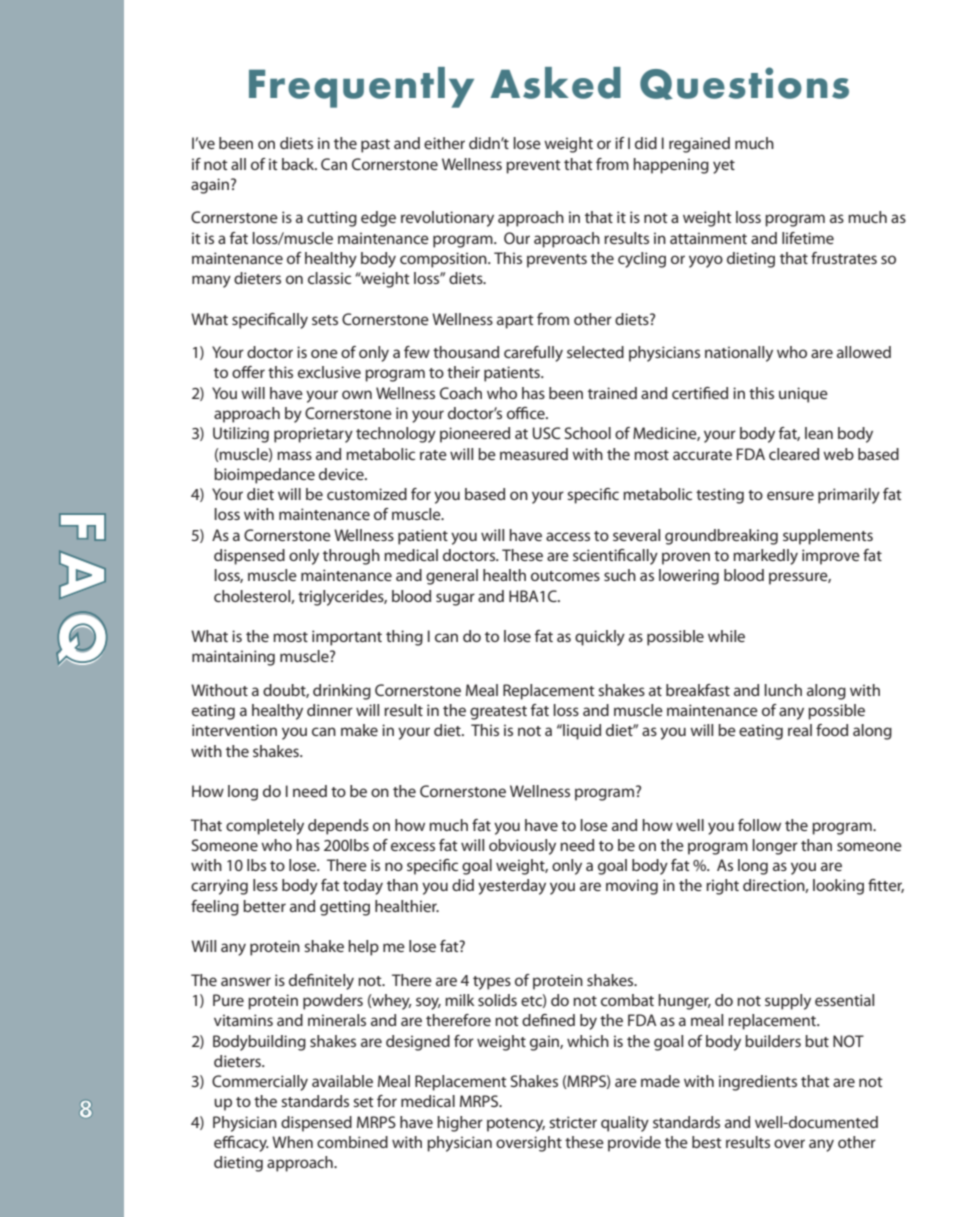 The width and height of the page is (980, 1217). Describe the element at coordinates (744, 83) in the page. I see `Questions` at that location.
